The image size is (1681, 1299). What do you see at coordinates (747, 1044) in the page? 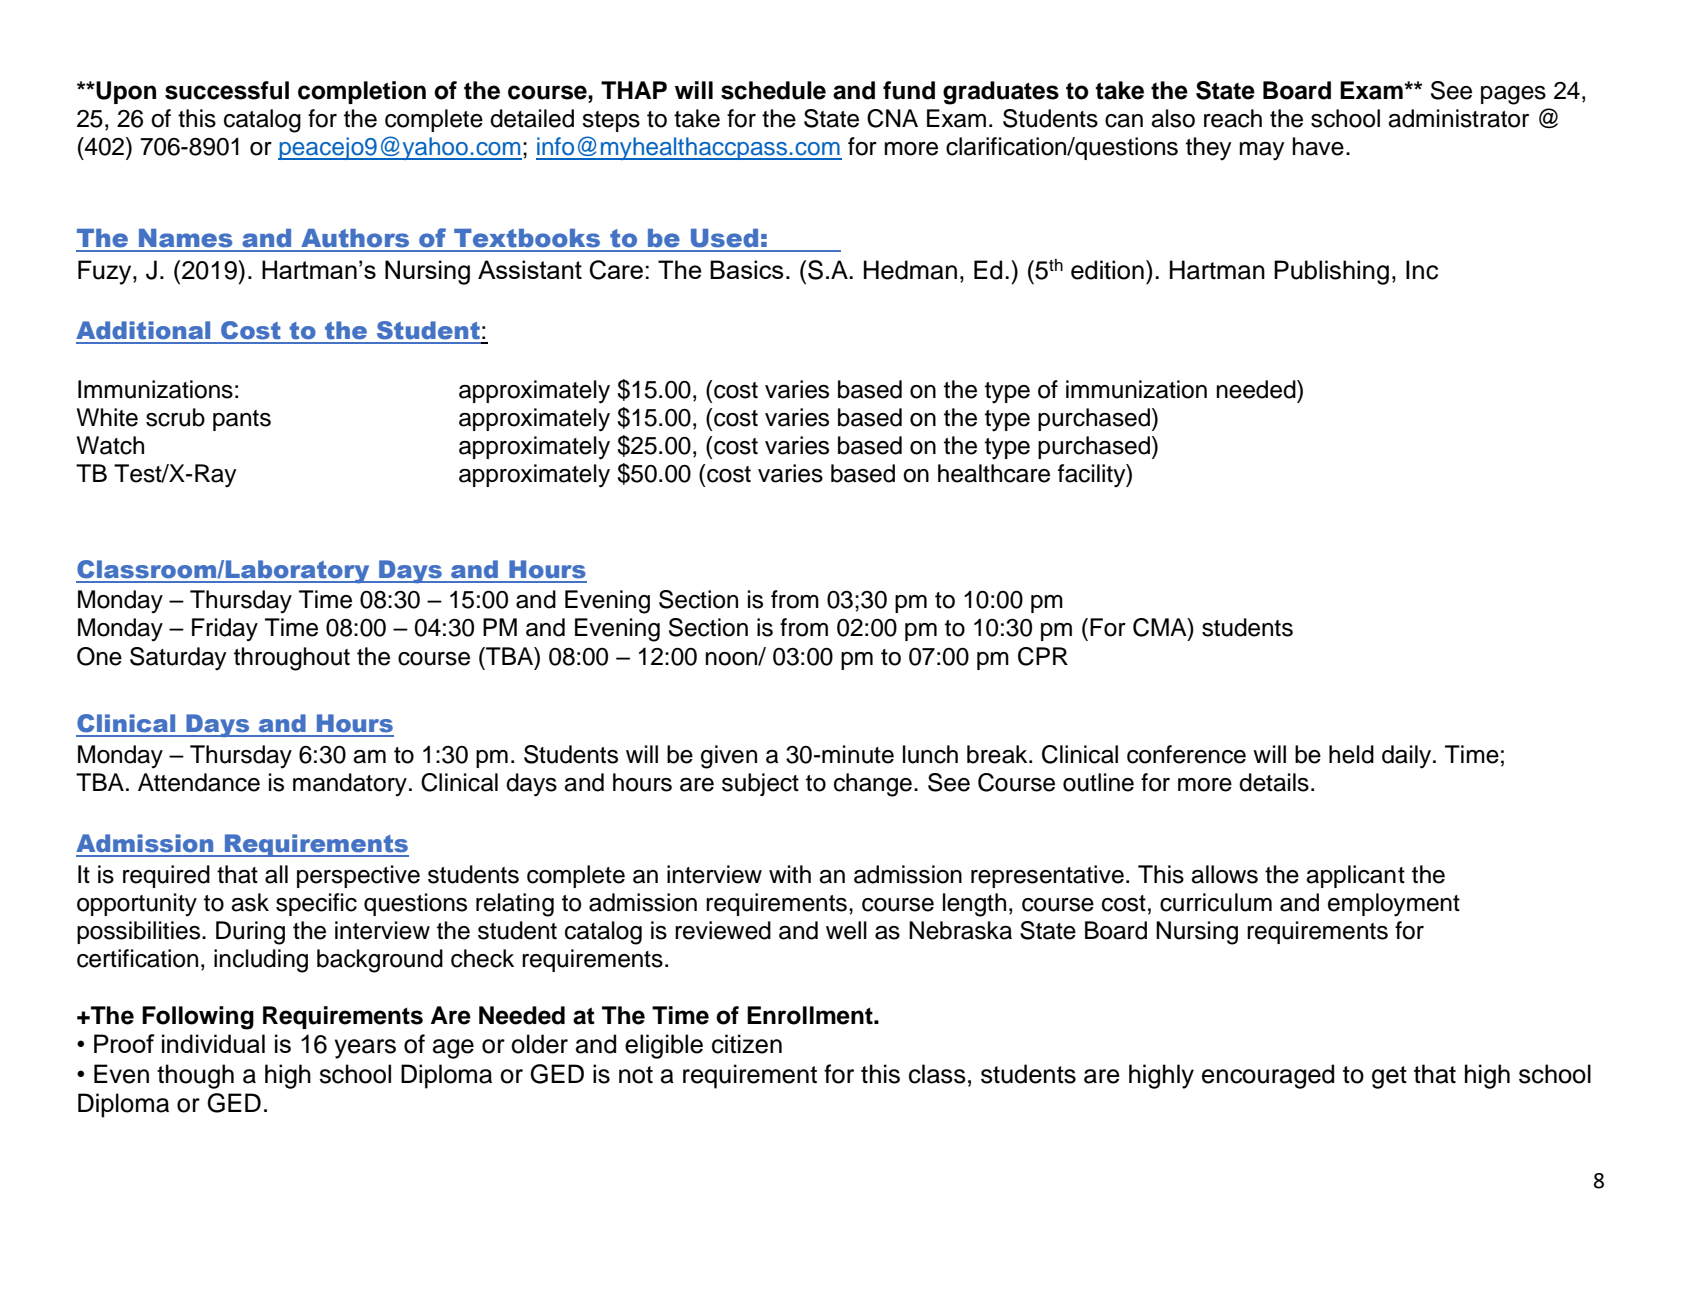
I see `citizen` at bounding box center [747, 1044].
